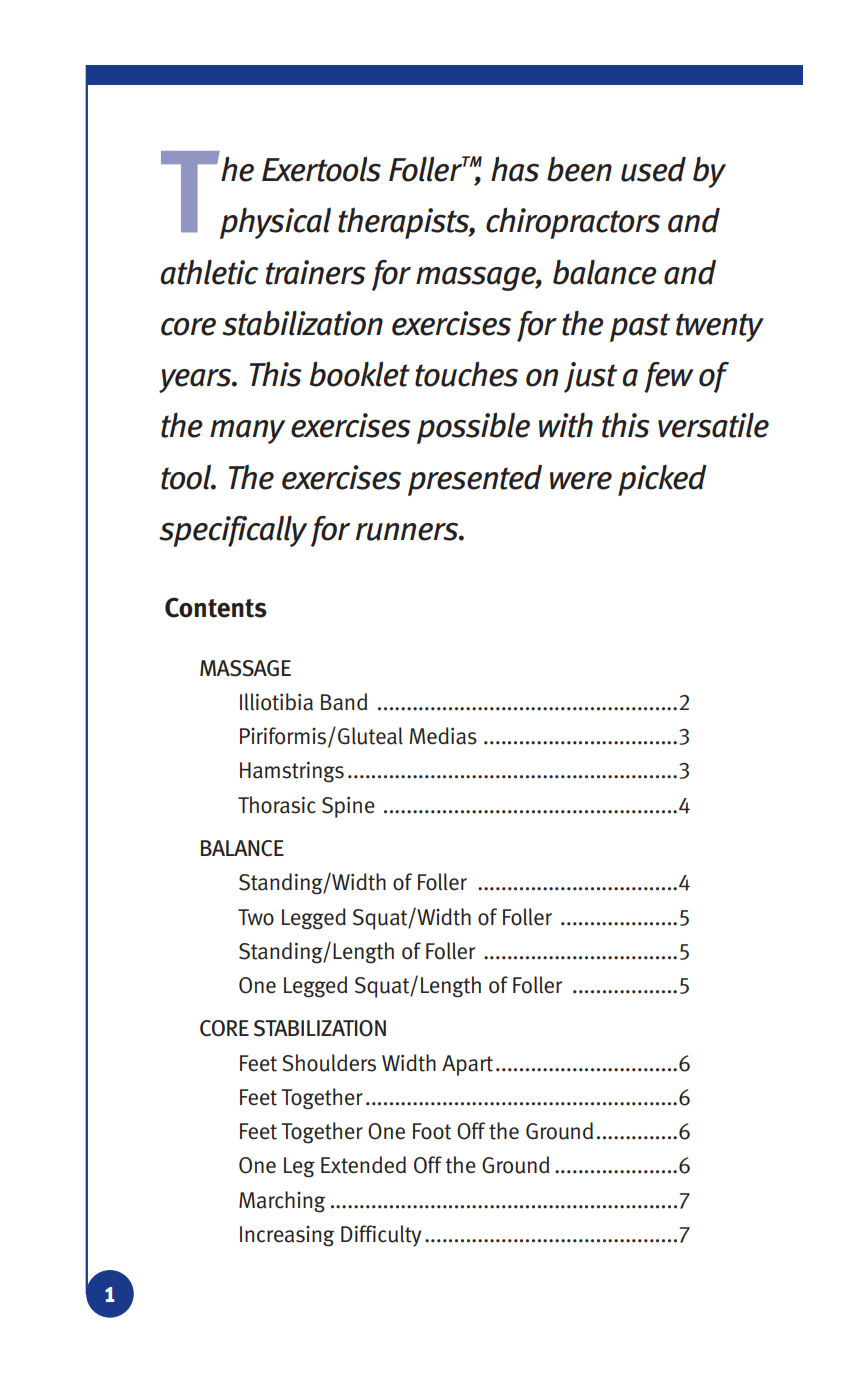 This screenshot has width=868, height=1389. What do you see at coordinates (473, 428) in the screenshot?
I see `possible` at bounding box center [473, 428].
